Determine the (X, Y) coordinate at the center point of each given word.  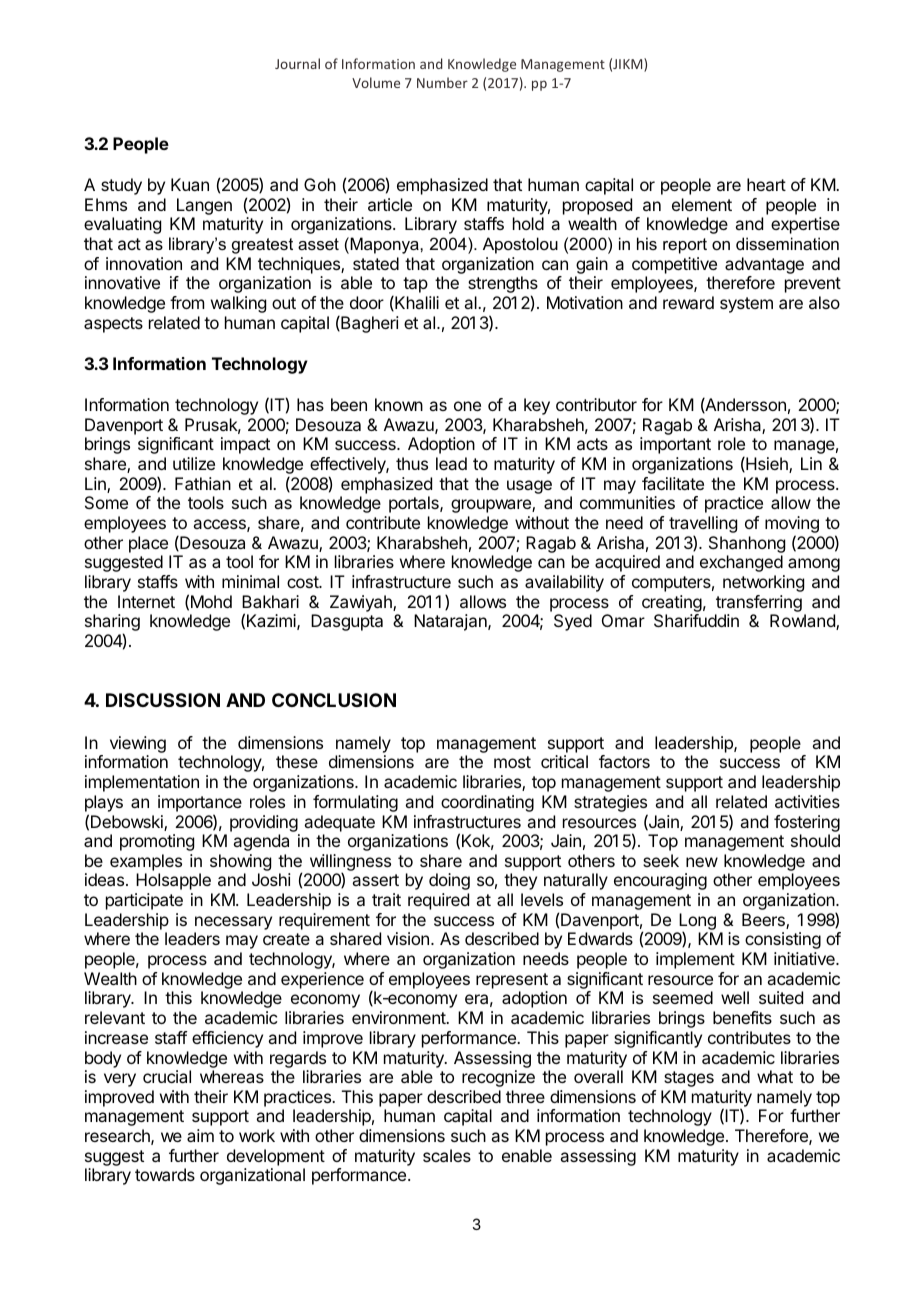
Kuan (190, 184)
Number (442, 82)
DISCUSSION (163, 700)
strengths (503, 286)
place (148, 544)
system (746, 305)
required (438, 901)
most (512, 762)
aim (200, 1135)
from (187, 302)
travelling (703, 526)
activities (807, 801)
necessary (233, 923)
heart (766, 184)
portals (415, 504)
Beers (764, 921)
